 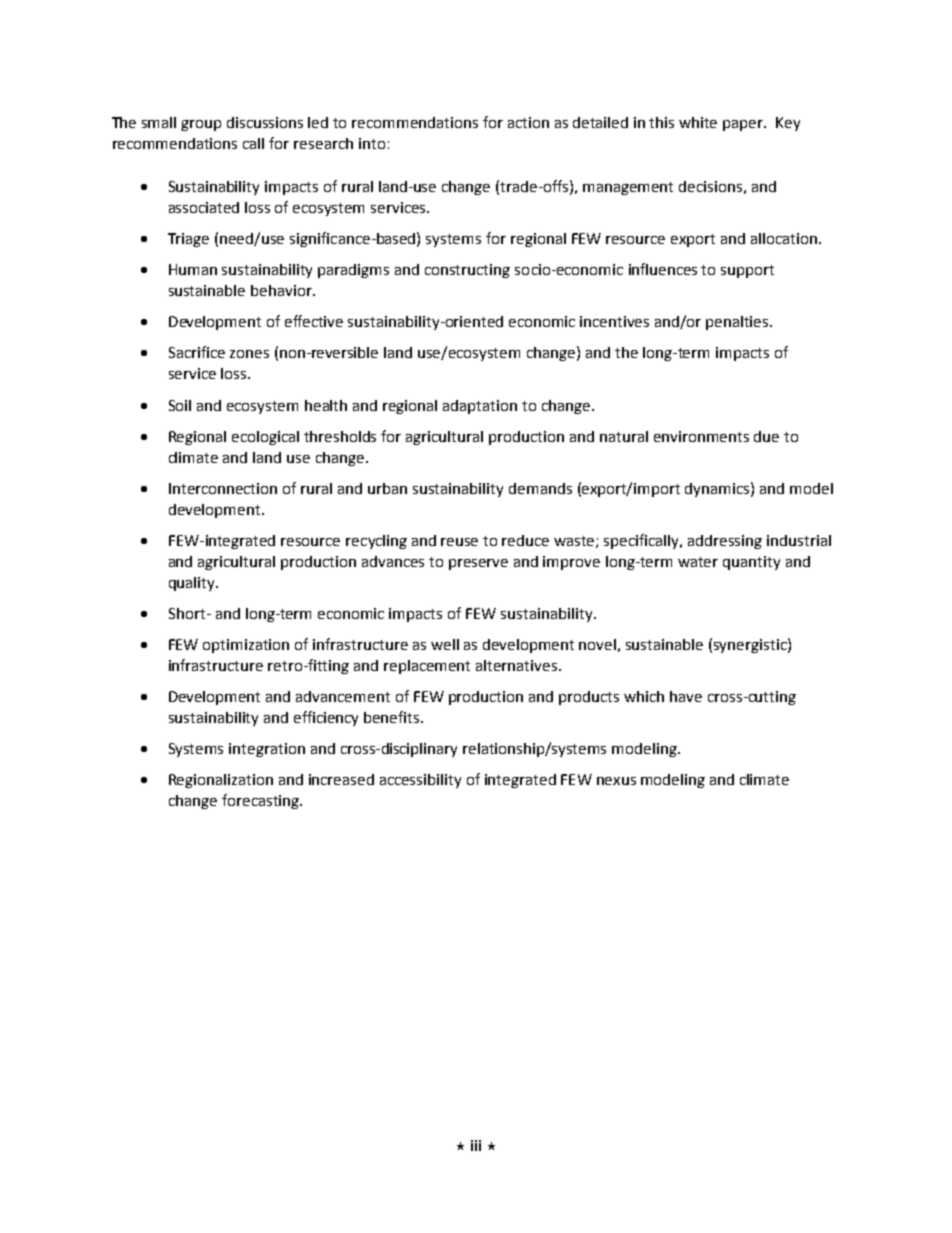 What do you see at coordinates (528, 122) in the page?
I see `action` at bounding box center [528, 122].
